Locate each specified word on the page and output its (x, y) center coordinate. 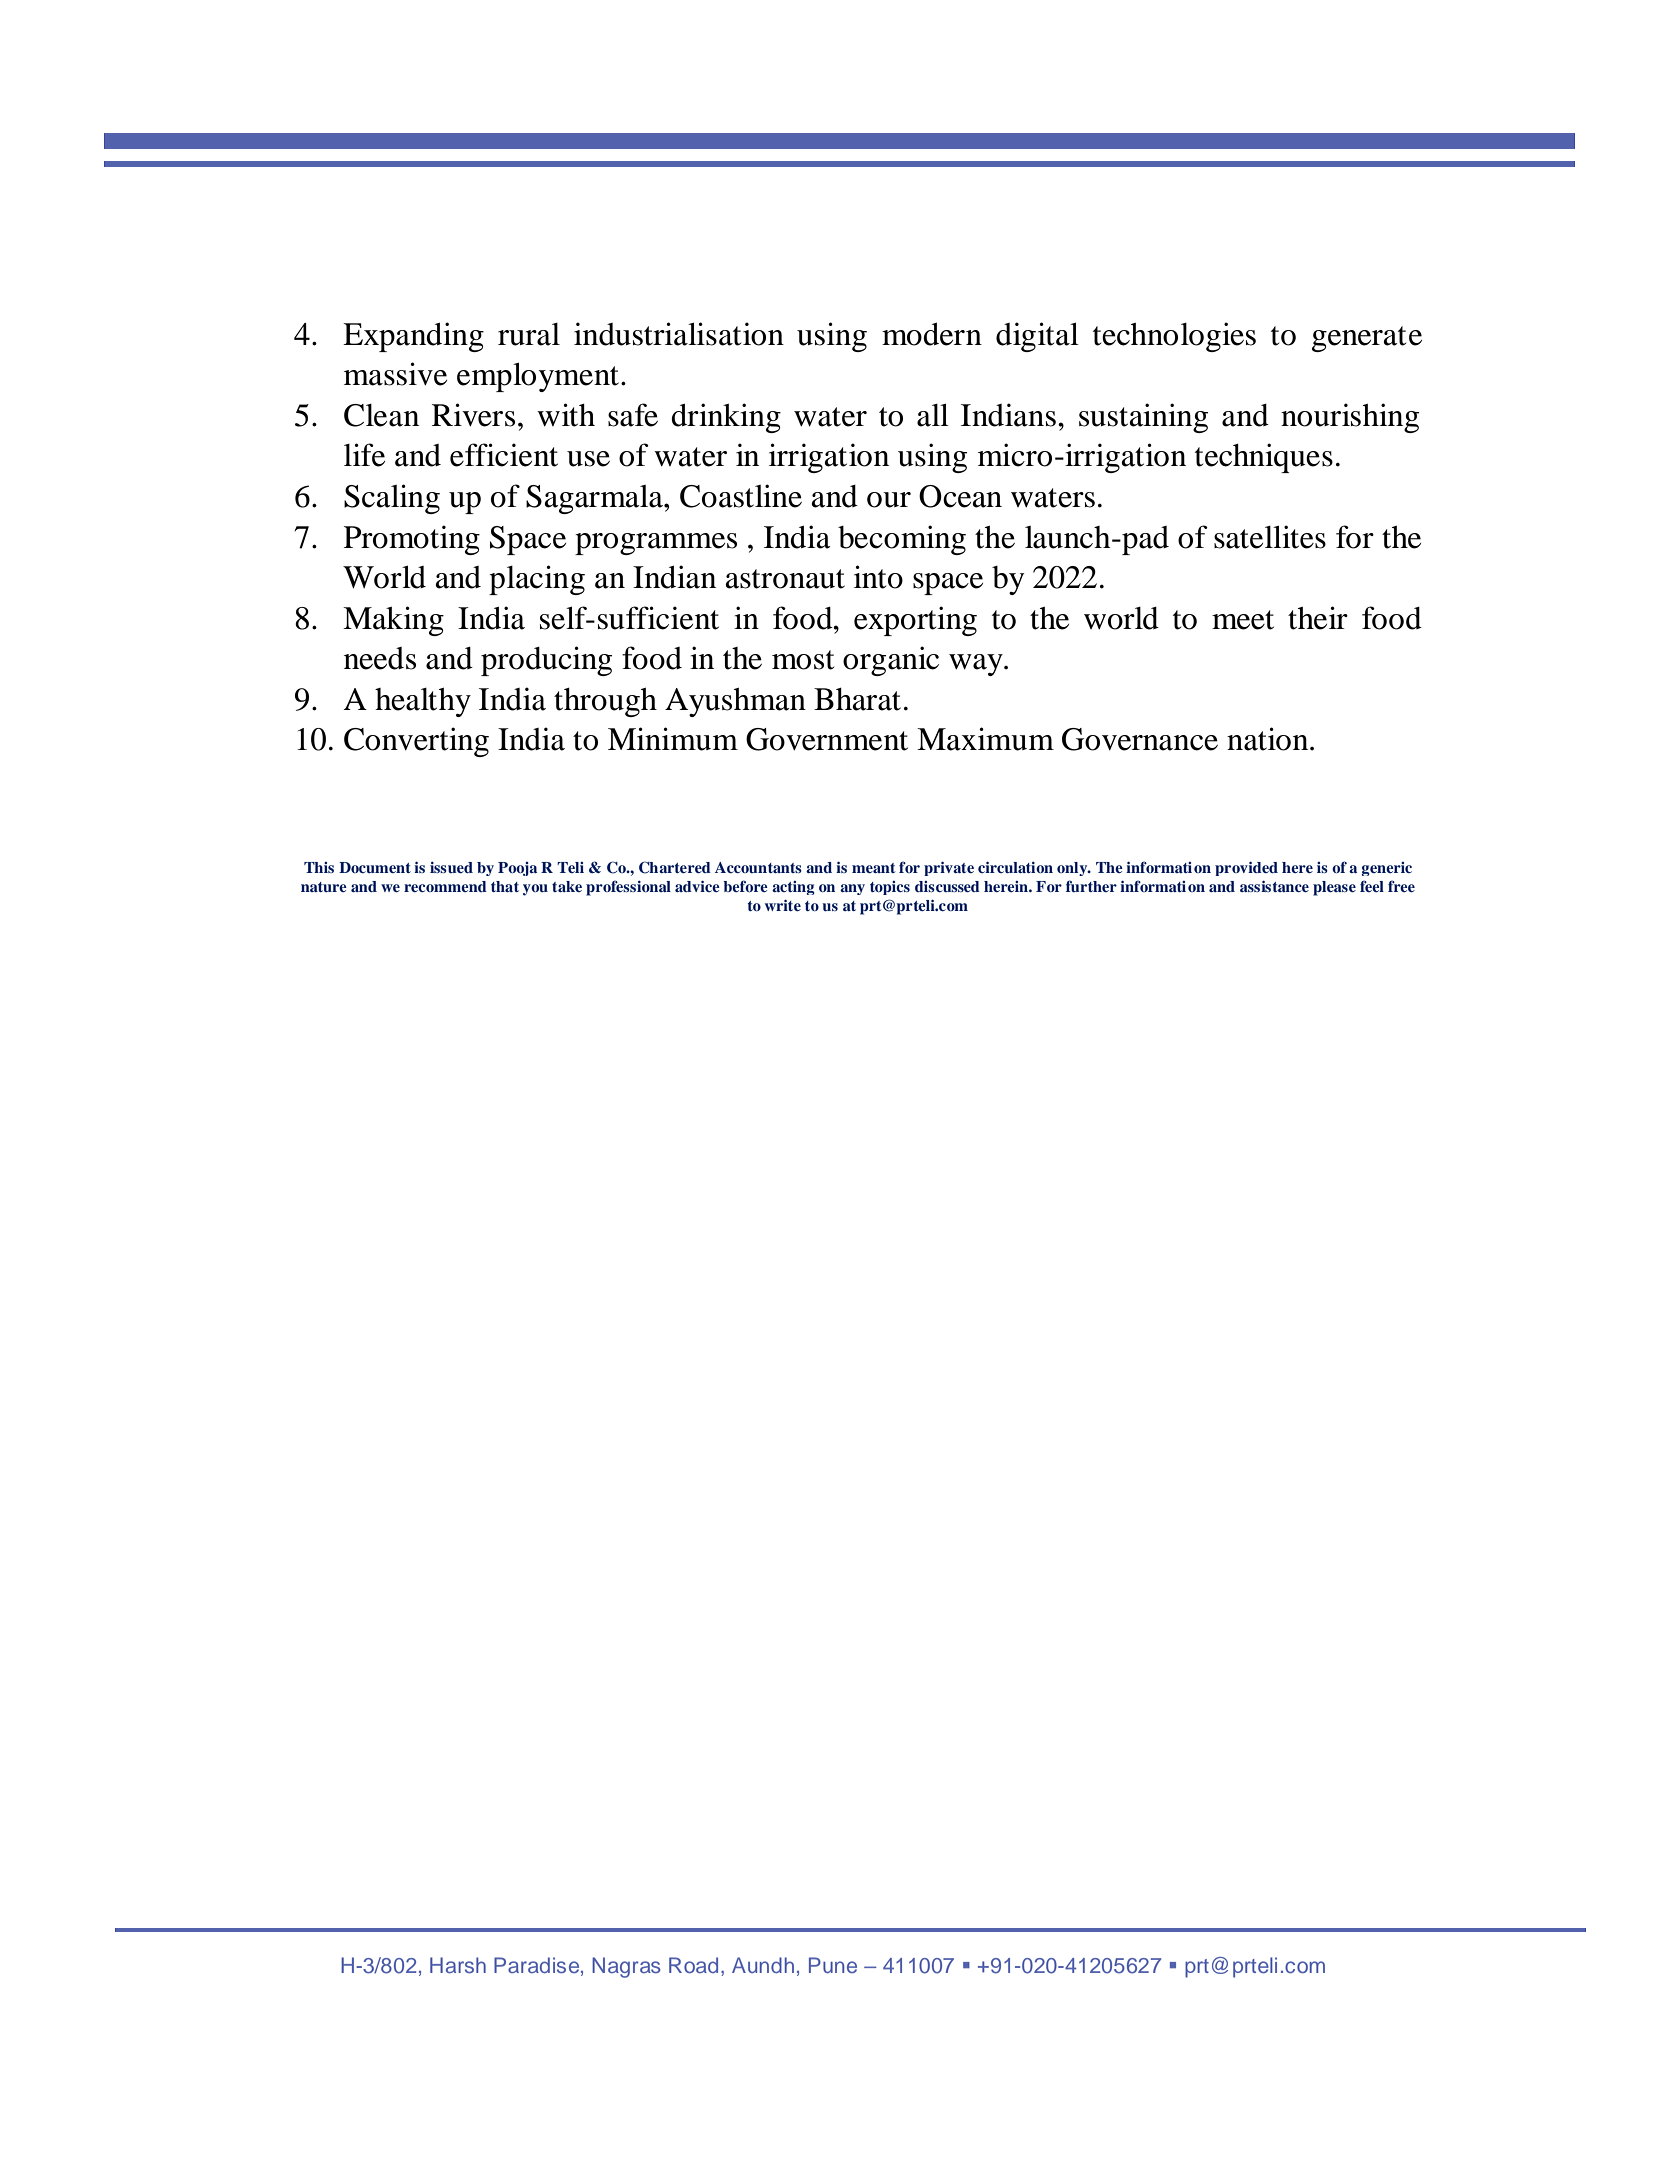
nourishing (1350, 418)
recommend (445, 886)
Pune (833, 1965)
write (783, 905)
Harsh (458, 1965)
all (933, 415)
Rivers (473, 415)
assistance (1274, 886)
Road (693, 1965)
